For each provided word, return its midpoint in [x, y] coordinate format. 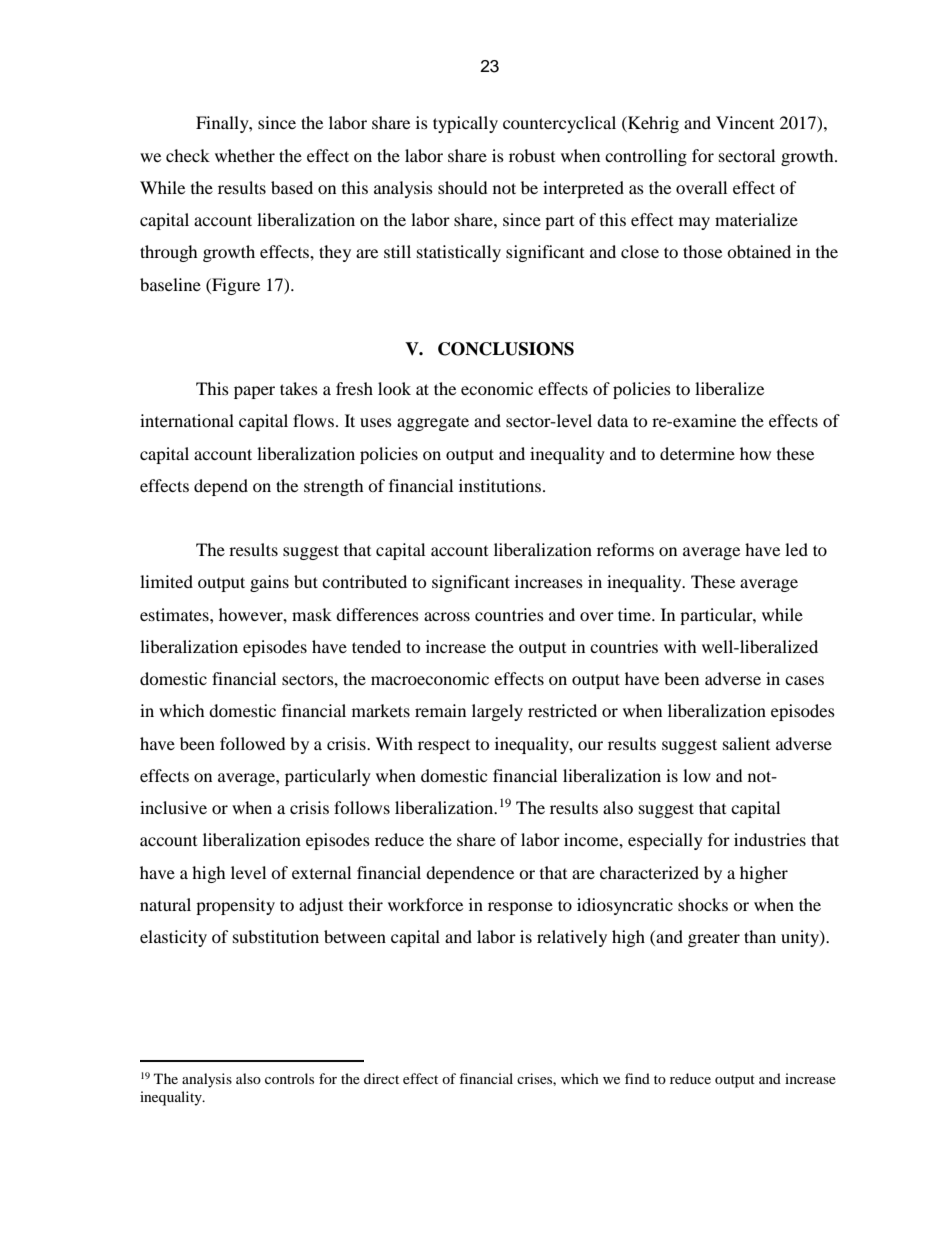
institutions [501, 485]
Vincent [745, 122]
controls [289, 1078]
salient [746, 743]
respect [444, 747]
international [187, 420]
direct [381, 1078]
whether [245, 155]
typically [465, 124]
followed [253, 743]
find [637, 1078]
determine [697, 453]
